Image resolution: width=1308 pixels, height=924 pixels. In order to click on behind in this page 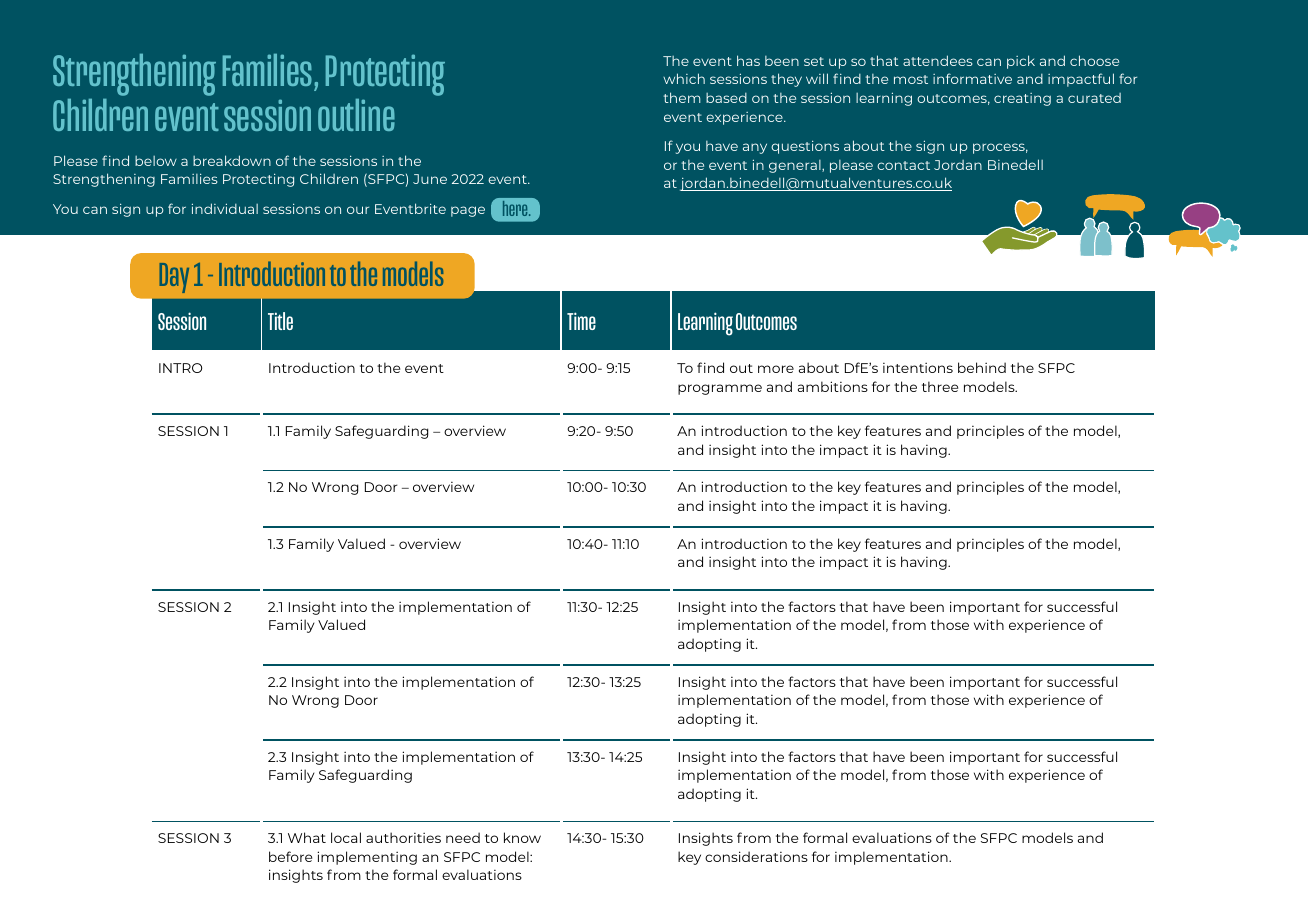, I will do `click(982, 367)`.
